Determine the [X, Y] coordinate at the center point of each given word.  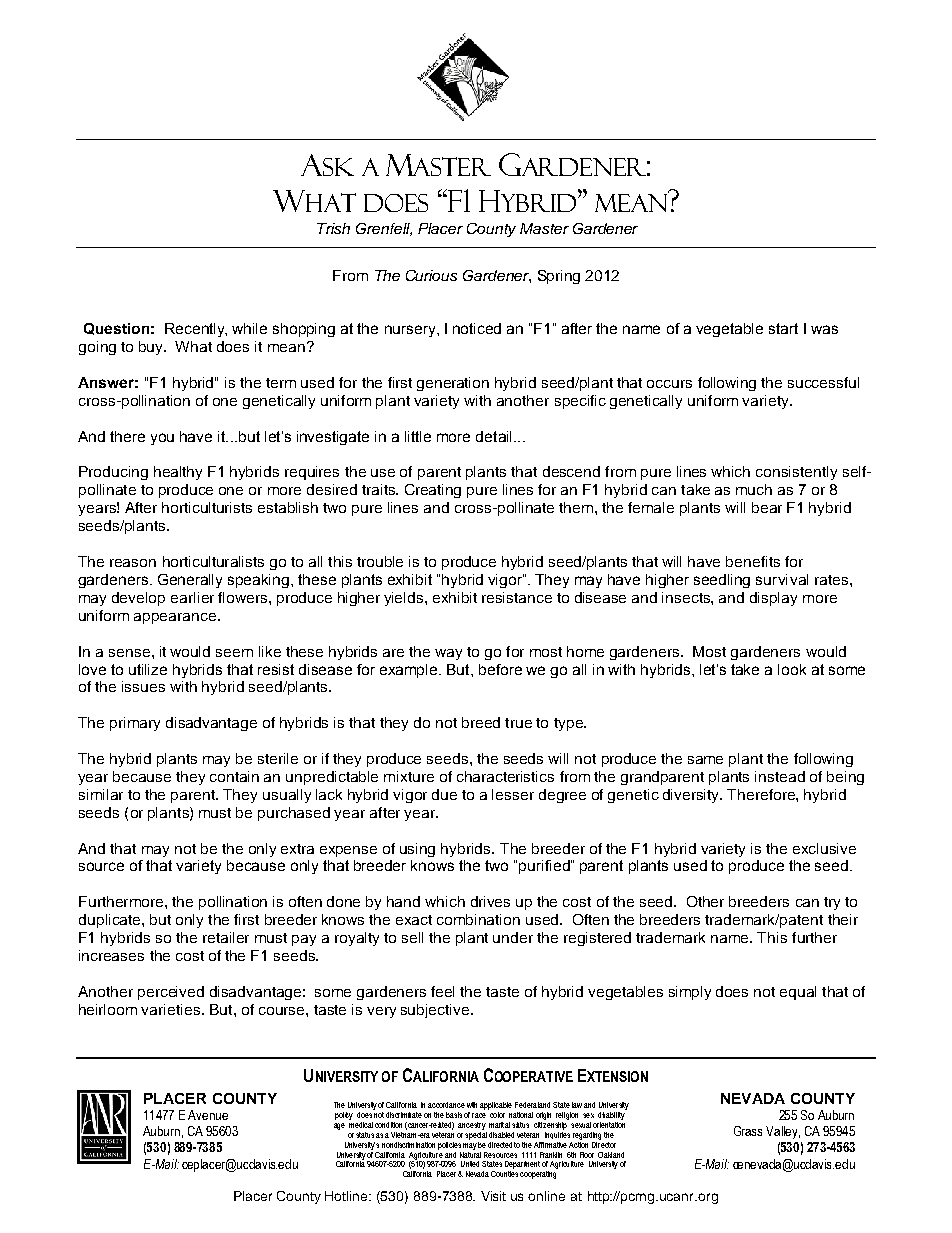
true [518, 723]
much [754, 489]
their [843, 919]
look [792, 669]
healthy [178, 473]
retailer [226, 937]
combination [478, 919]
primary [135, 724]
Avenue [208, 1115]
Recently [196, 330]
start [783, 328]
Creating [433, 491]
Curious [431, 275]
